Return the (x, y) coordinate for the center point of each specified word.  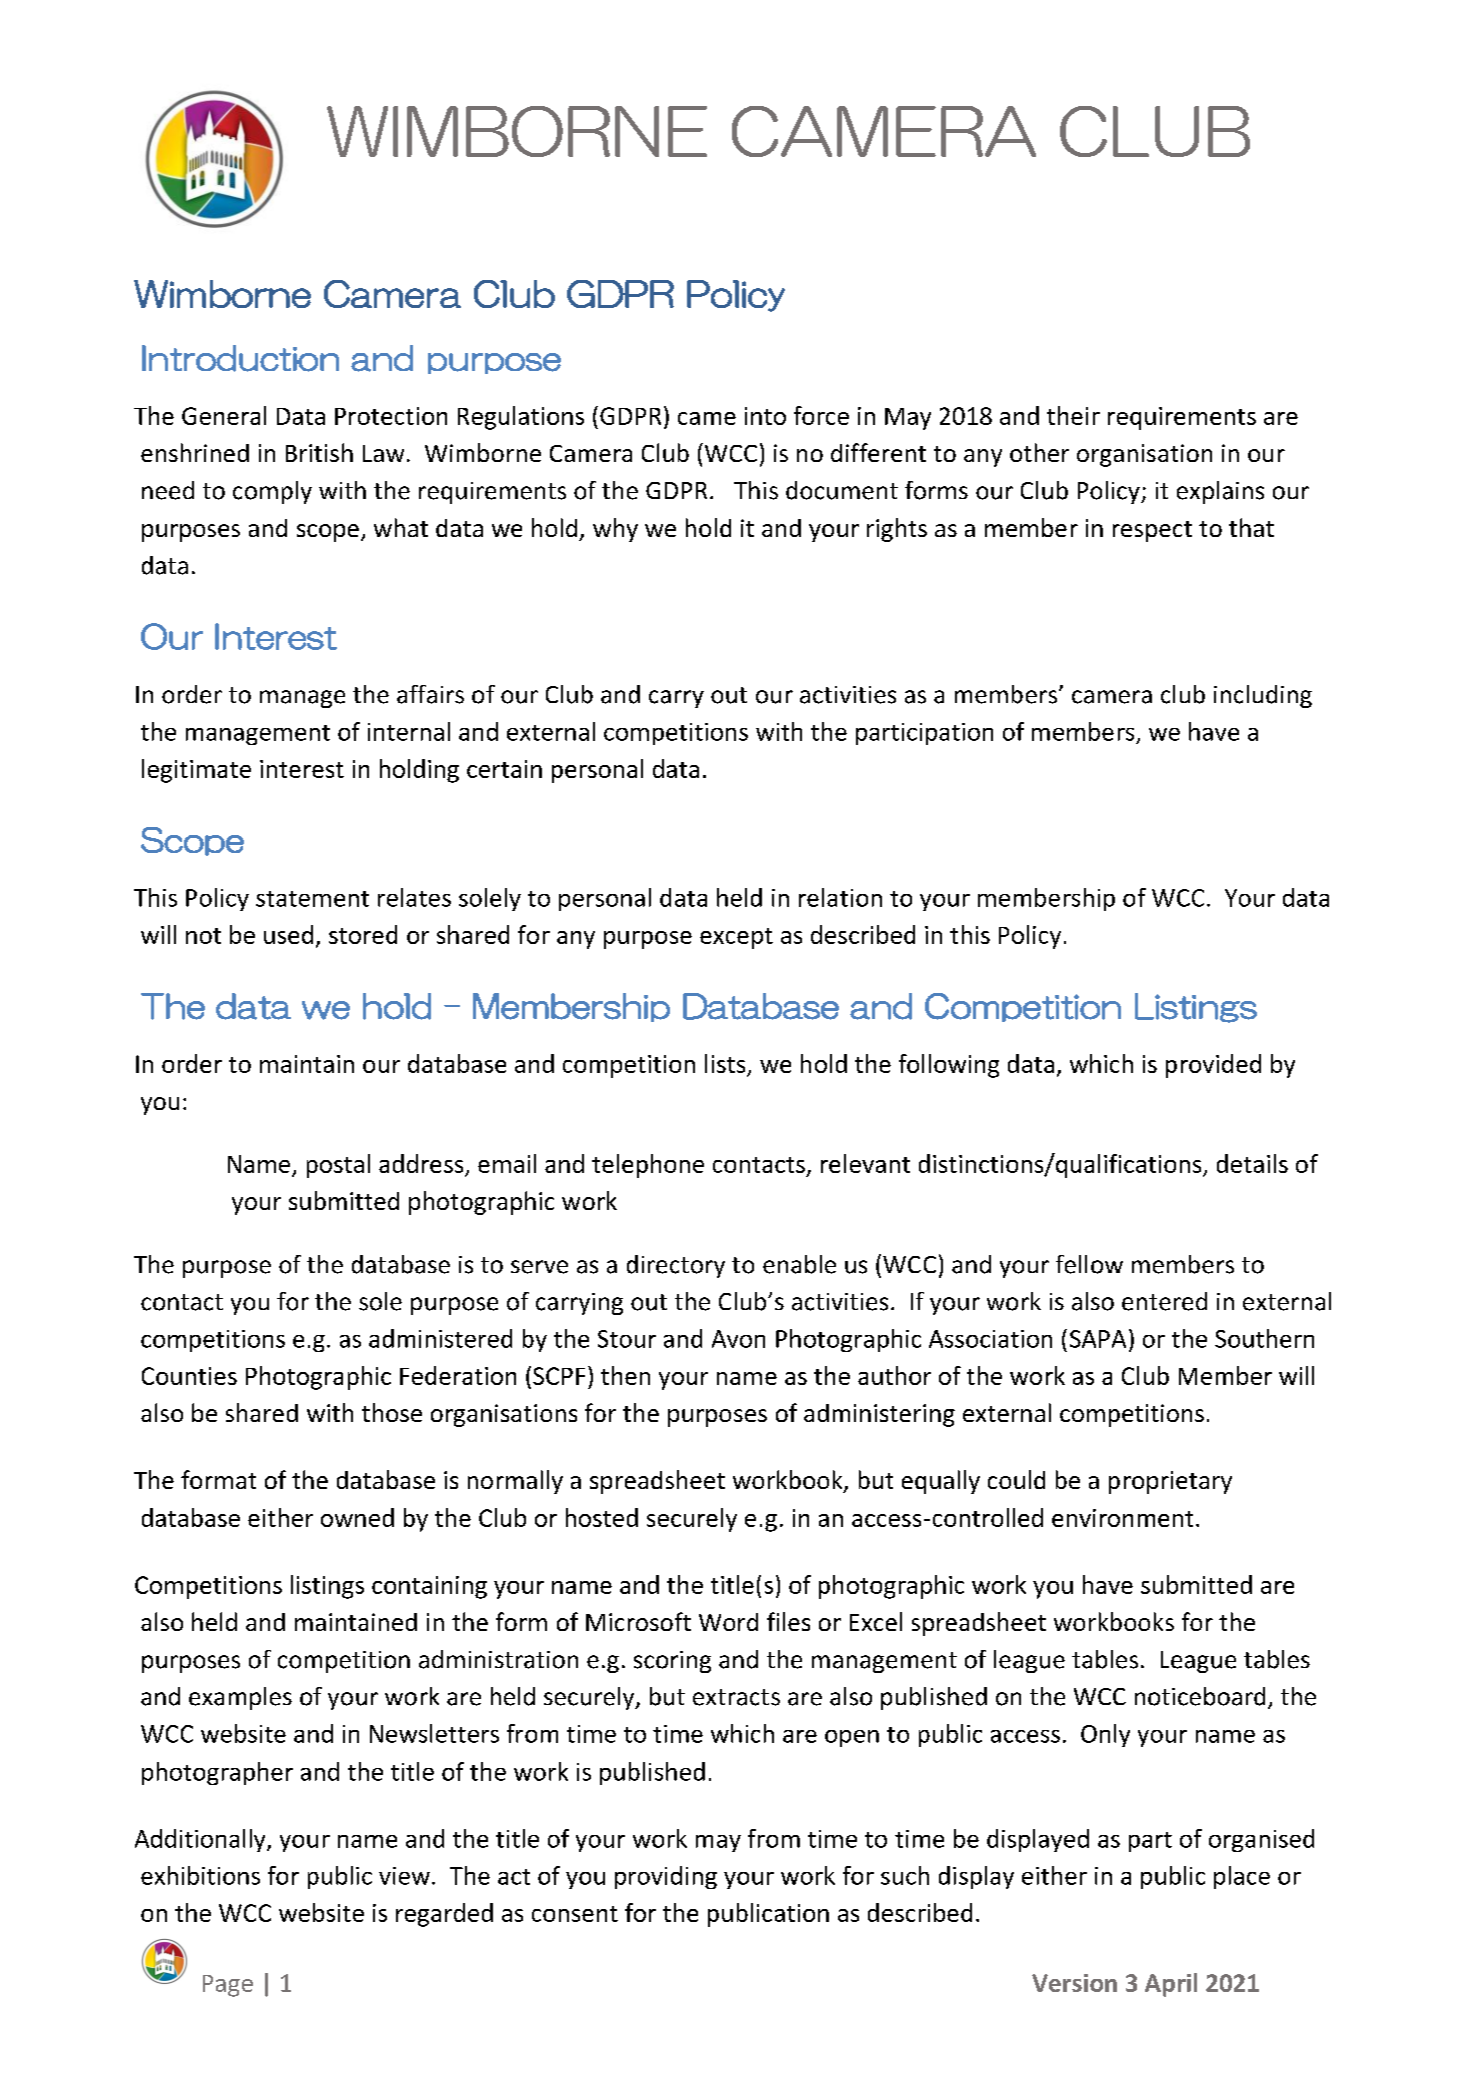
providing (666, 1877)
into (765, 416)
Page (228, 1986)
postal (338, 1166)
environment (1122, 1518)
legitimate (196, 771)
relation (840, 897)
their (1073, 415)
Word (728, 1622)
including (1263, 696)
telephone (648, 1166)
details (1252, 1163)
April (1171, 1985)
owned (357, 1517)
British (319, 452)
